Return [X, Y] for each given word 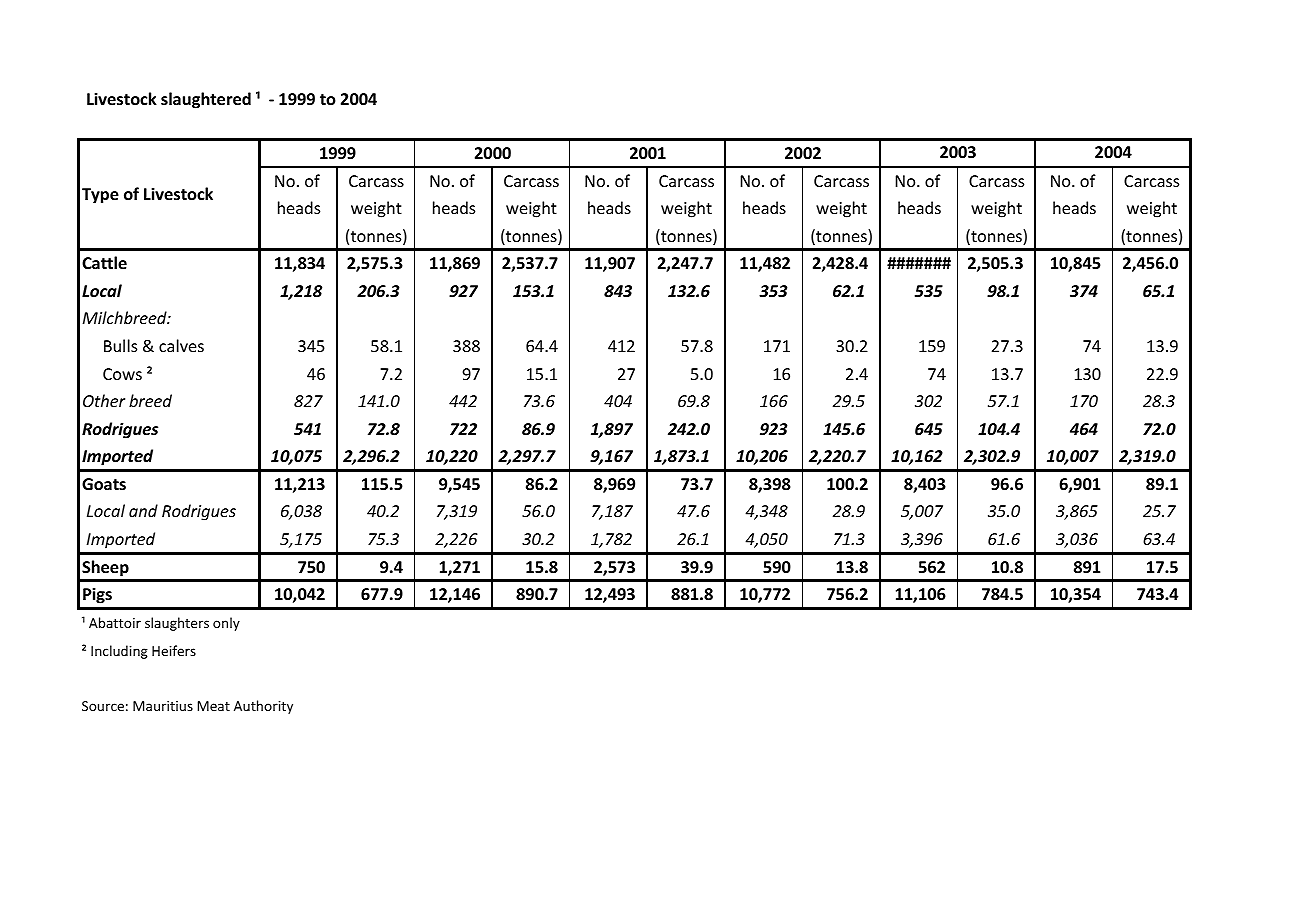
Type [100, 196]
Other [104, 400]
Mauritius [163, 706]
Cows [122, 374]
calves [181, 345]
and [143, 510]
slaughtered [206, 100]
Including [119, 652]
